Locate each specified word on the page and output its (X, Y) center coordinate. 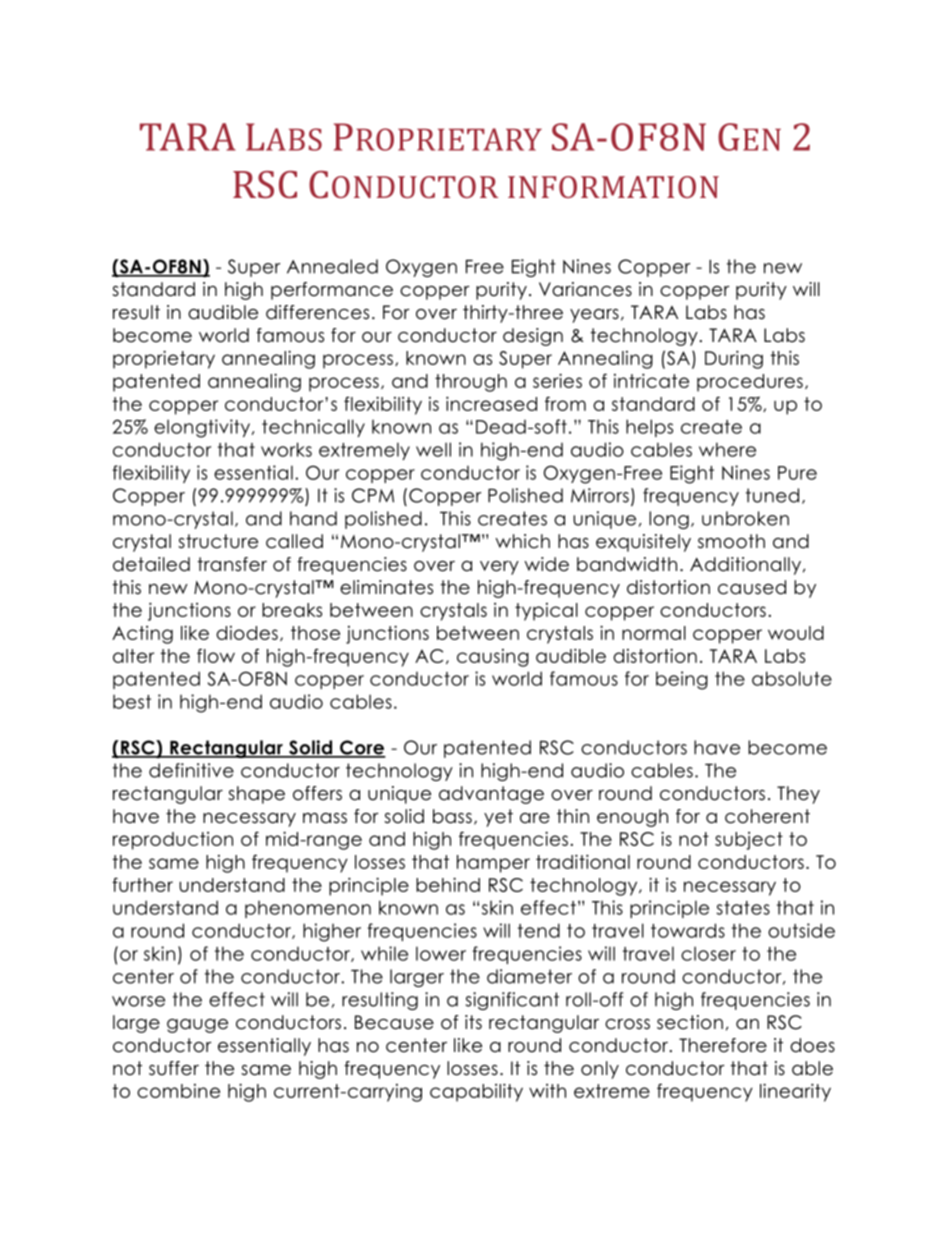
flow (216, 655)
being (682, 680)
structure (218, 541)
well (433, 449)
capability (476, 1092)
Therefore (723, 1045)
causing (493, 658)
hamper (493, 864)
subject (749, 841)
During (734, 359)
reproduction (173, 841)
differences (317, 312)
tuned (772, 495)
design (533, 337)
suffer (174, 1068)
